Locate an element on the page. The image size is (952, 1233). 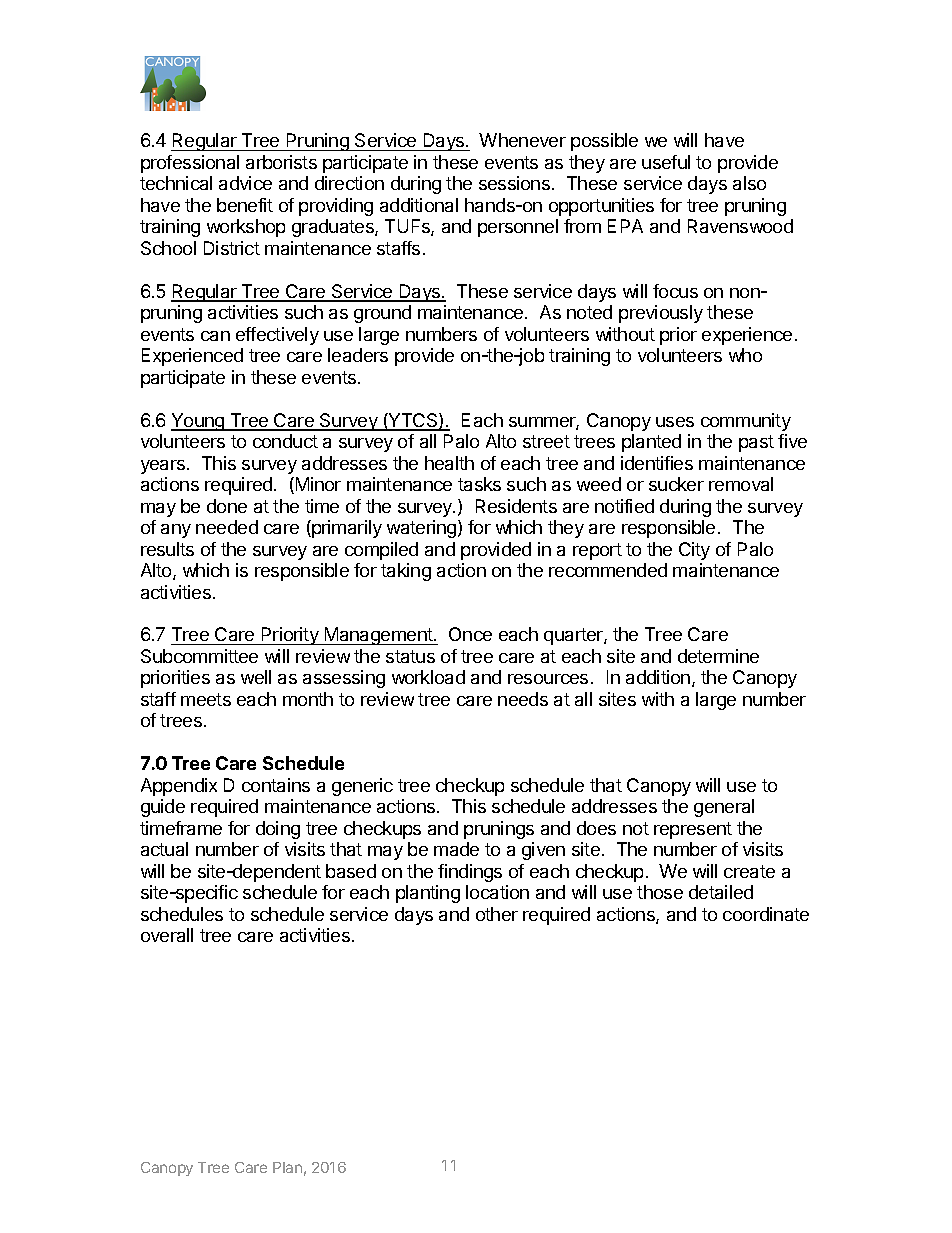
City is located at coordinates (694, 551).
